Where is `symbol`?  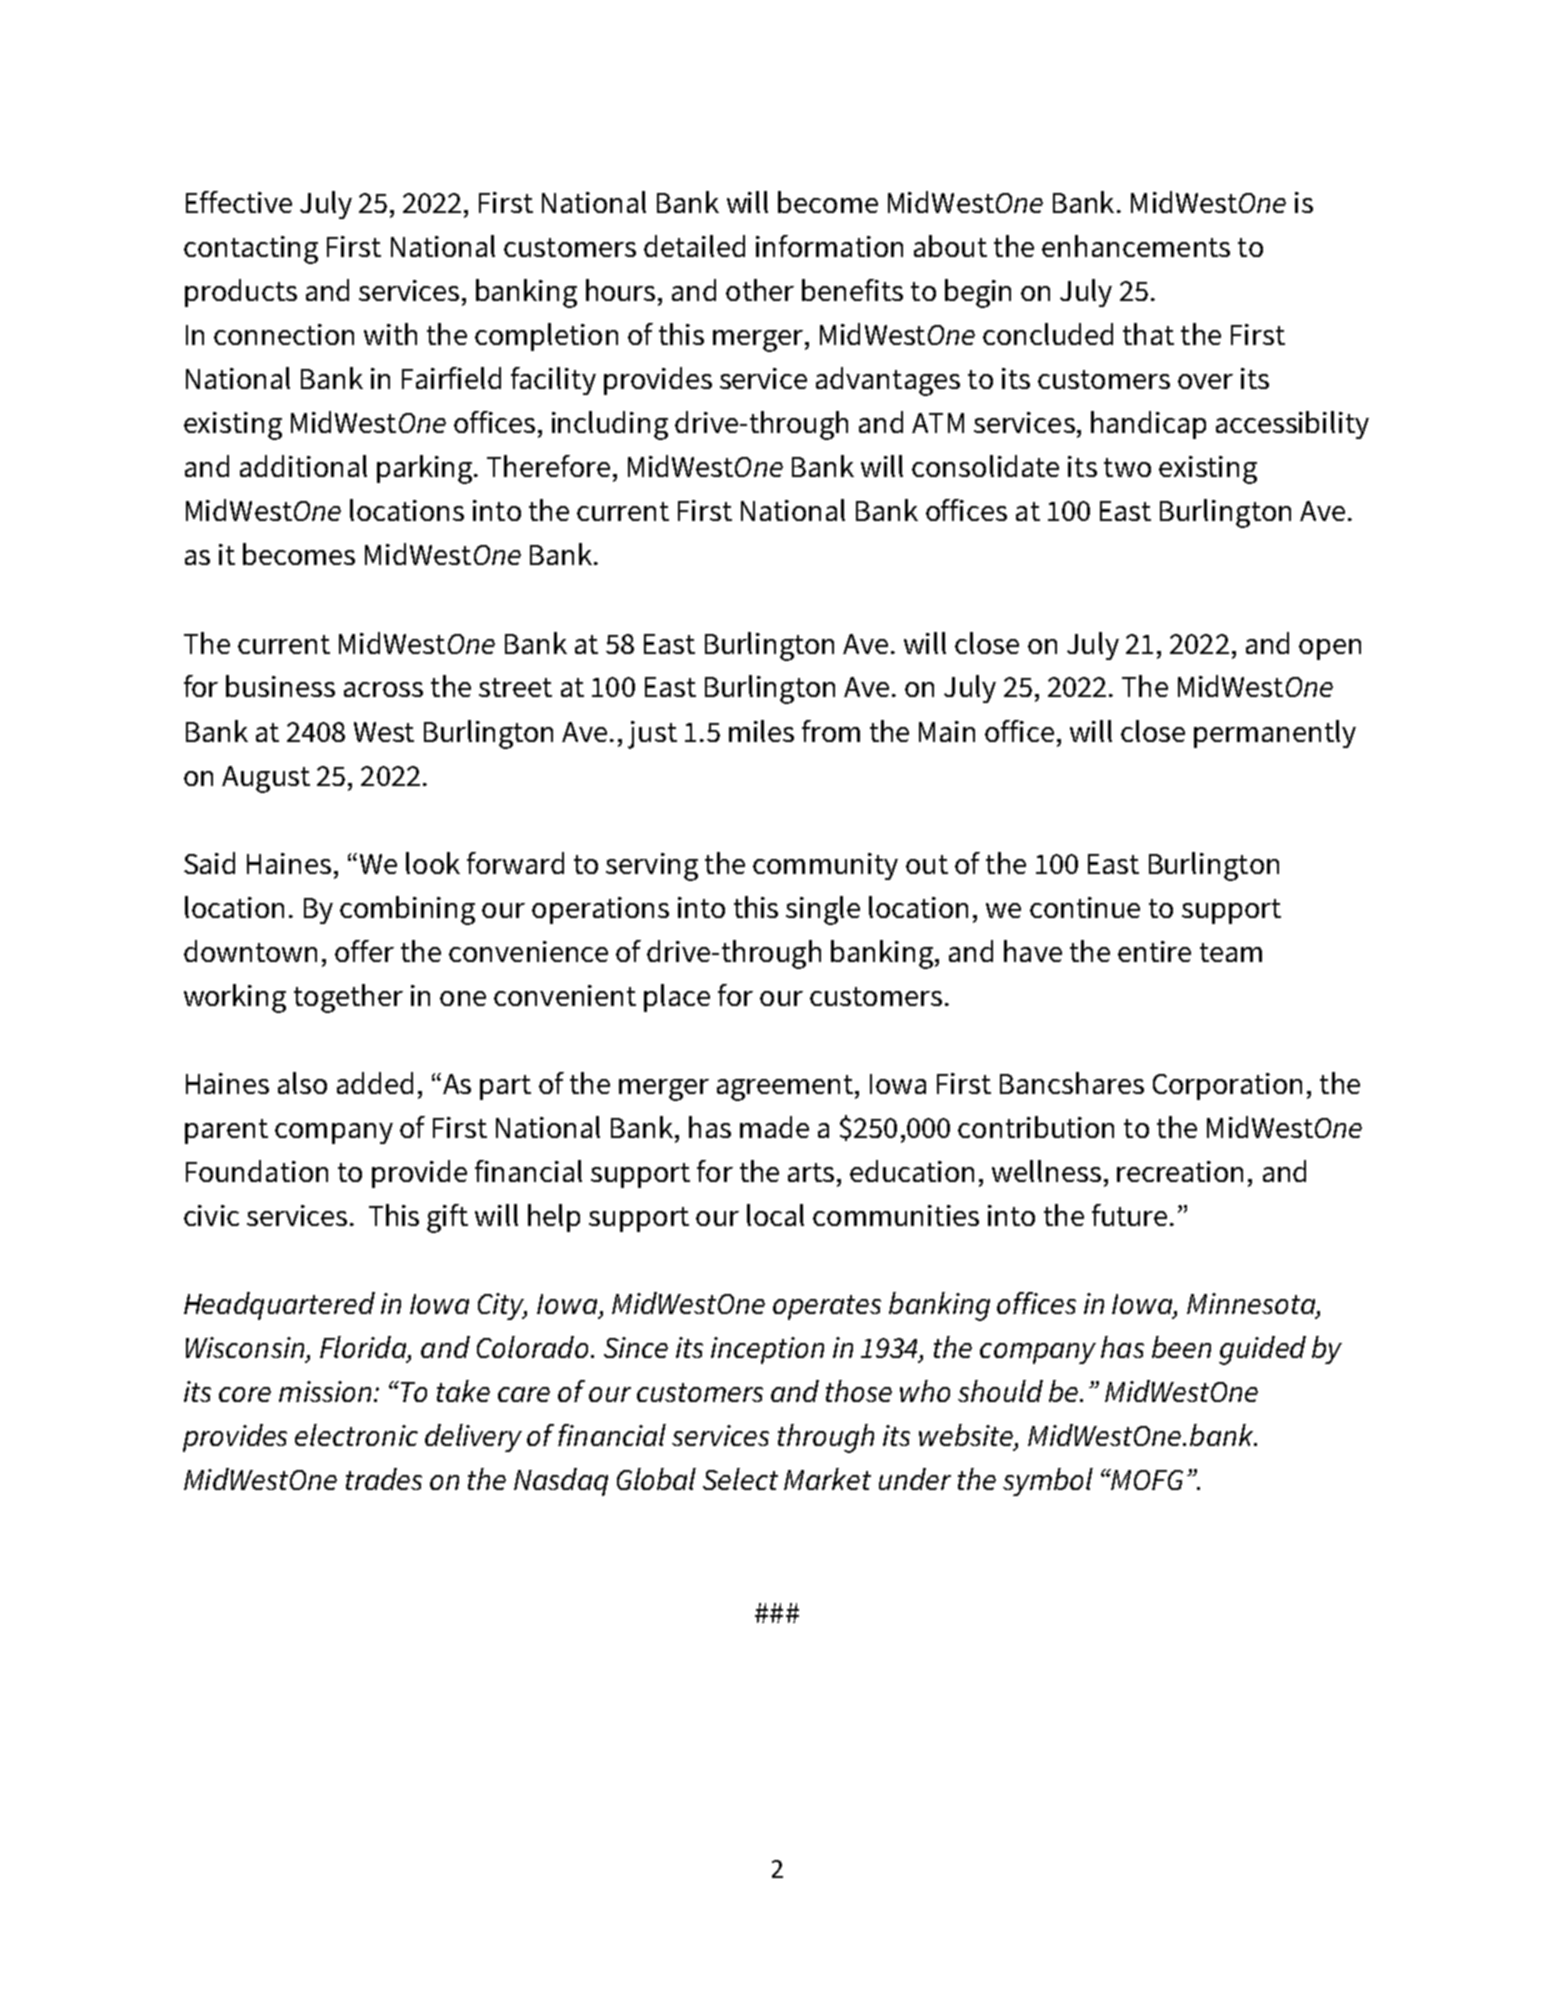 symbol is located at coordinates (1048, 1482).
